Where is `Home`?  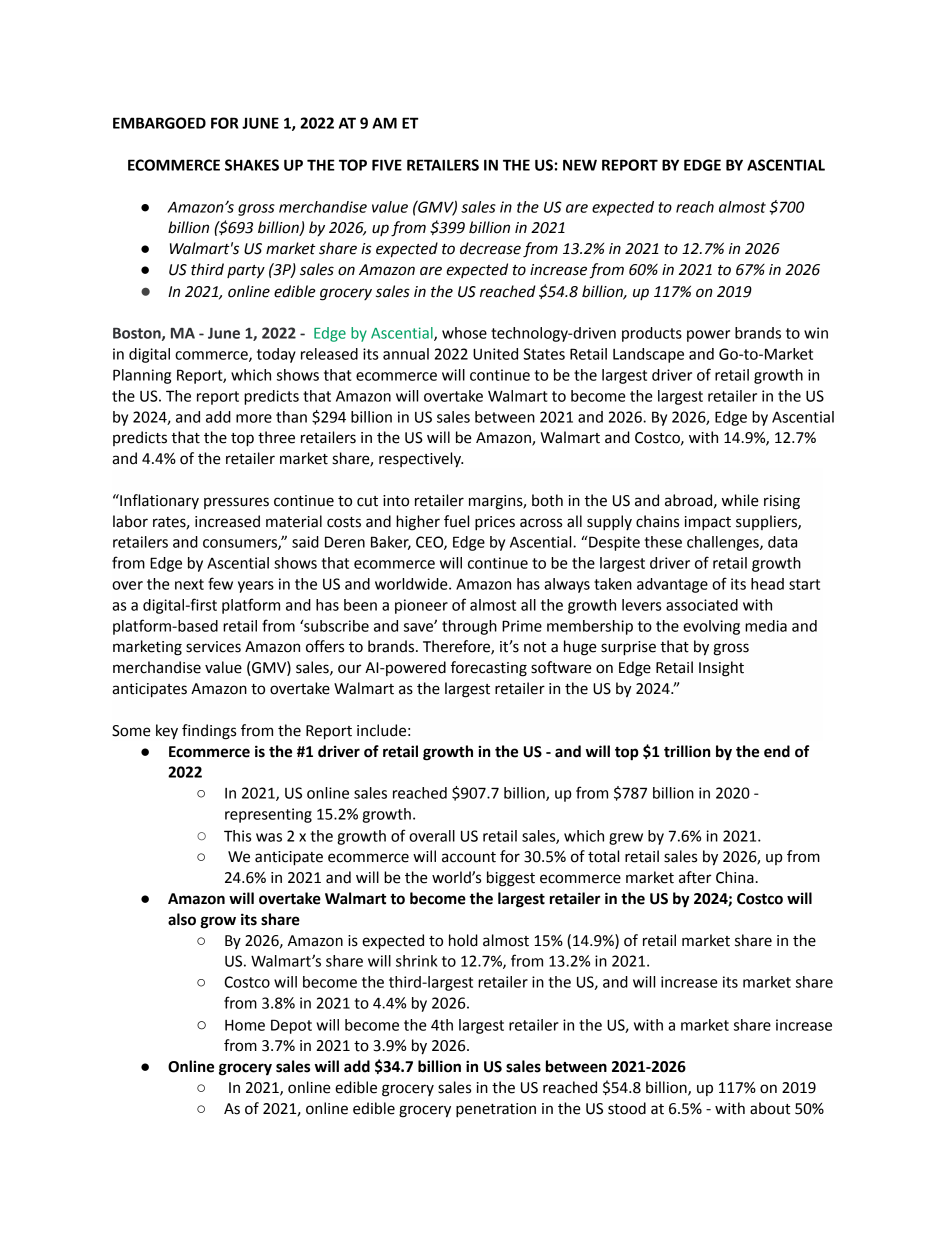 Home is located at coordinates (245, 1025).
